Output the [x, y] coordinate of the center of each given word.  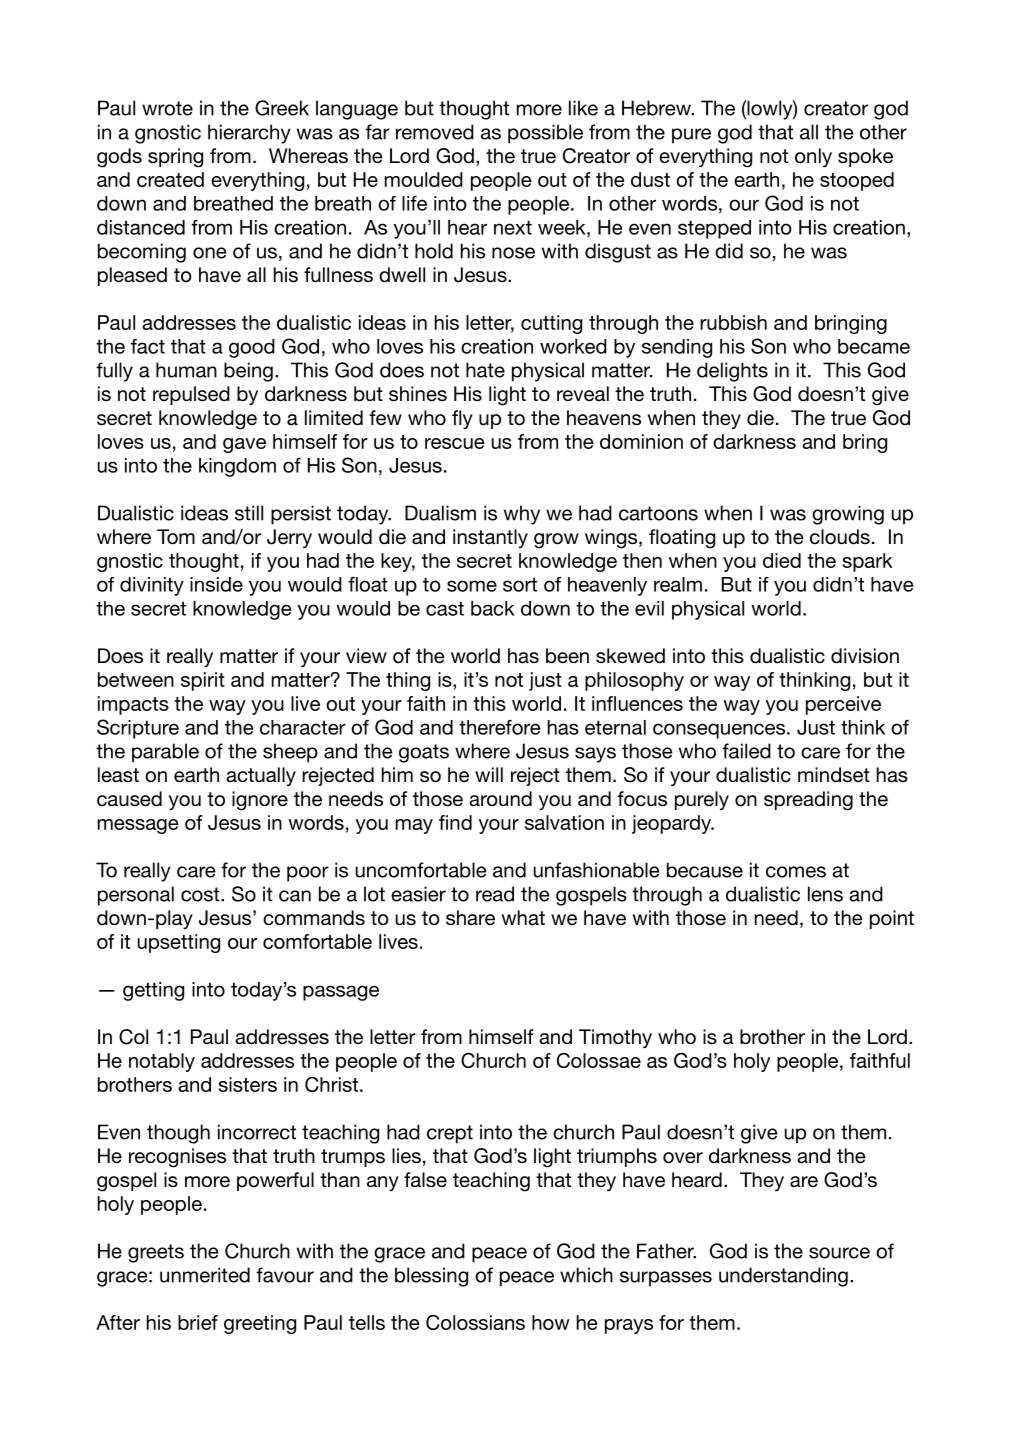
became [874, 346]
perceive [843, 705]
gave [244, 445]
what [523, 917]
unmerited [205, 1275]
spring [175, 158]
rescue [455, 443]
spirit [203, 681]
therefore [499, 727]
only [813, 157]
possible [545, 134]
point [892, 919]
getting [153, 991]
